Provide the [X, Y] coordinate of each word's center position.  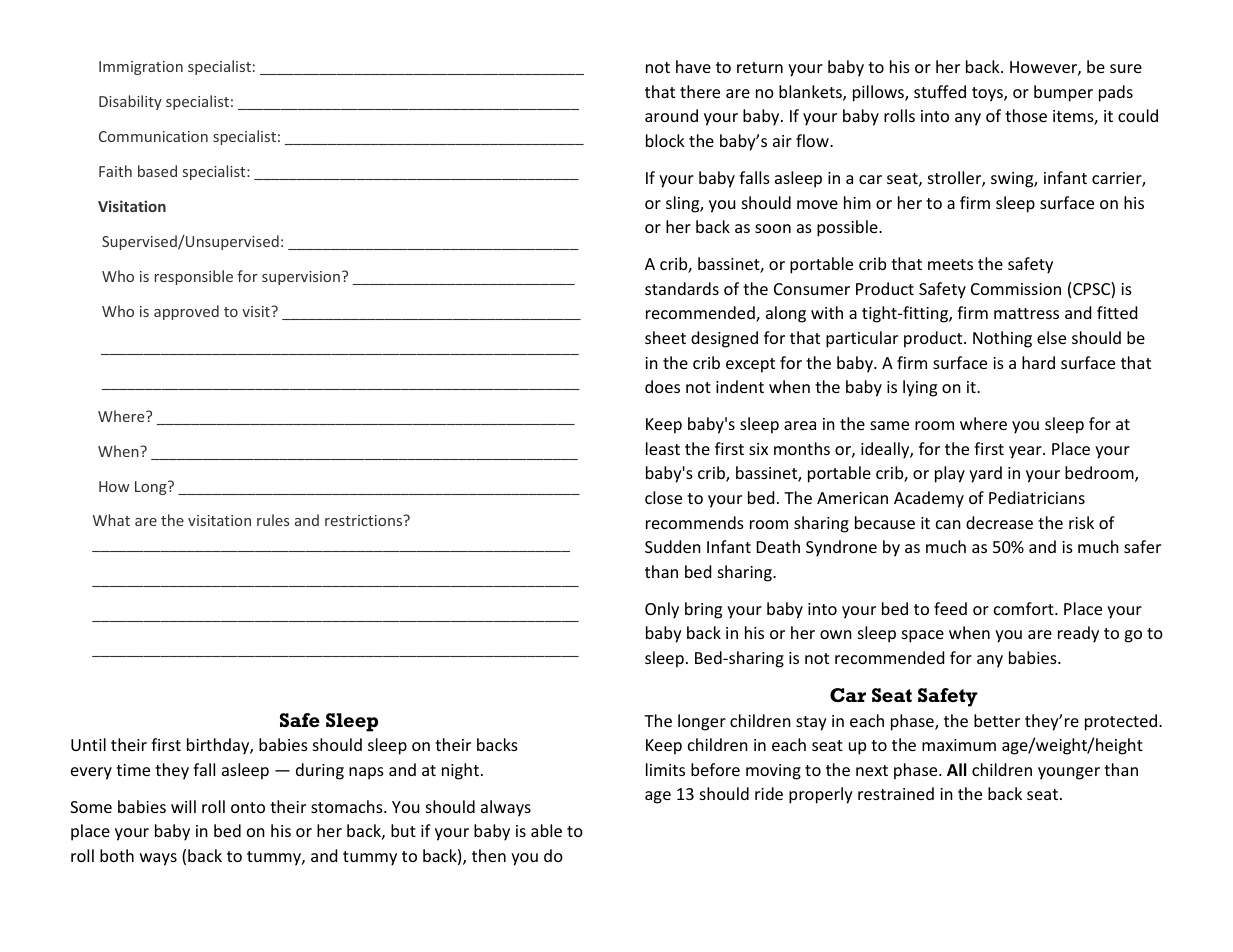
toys [988, 94]
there [700, 91]
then [489, 855]
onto [248, 807]
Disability [130, 102]
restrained [896, 793]
